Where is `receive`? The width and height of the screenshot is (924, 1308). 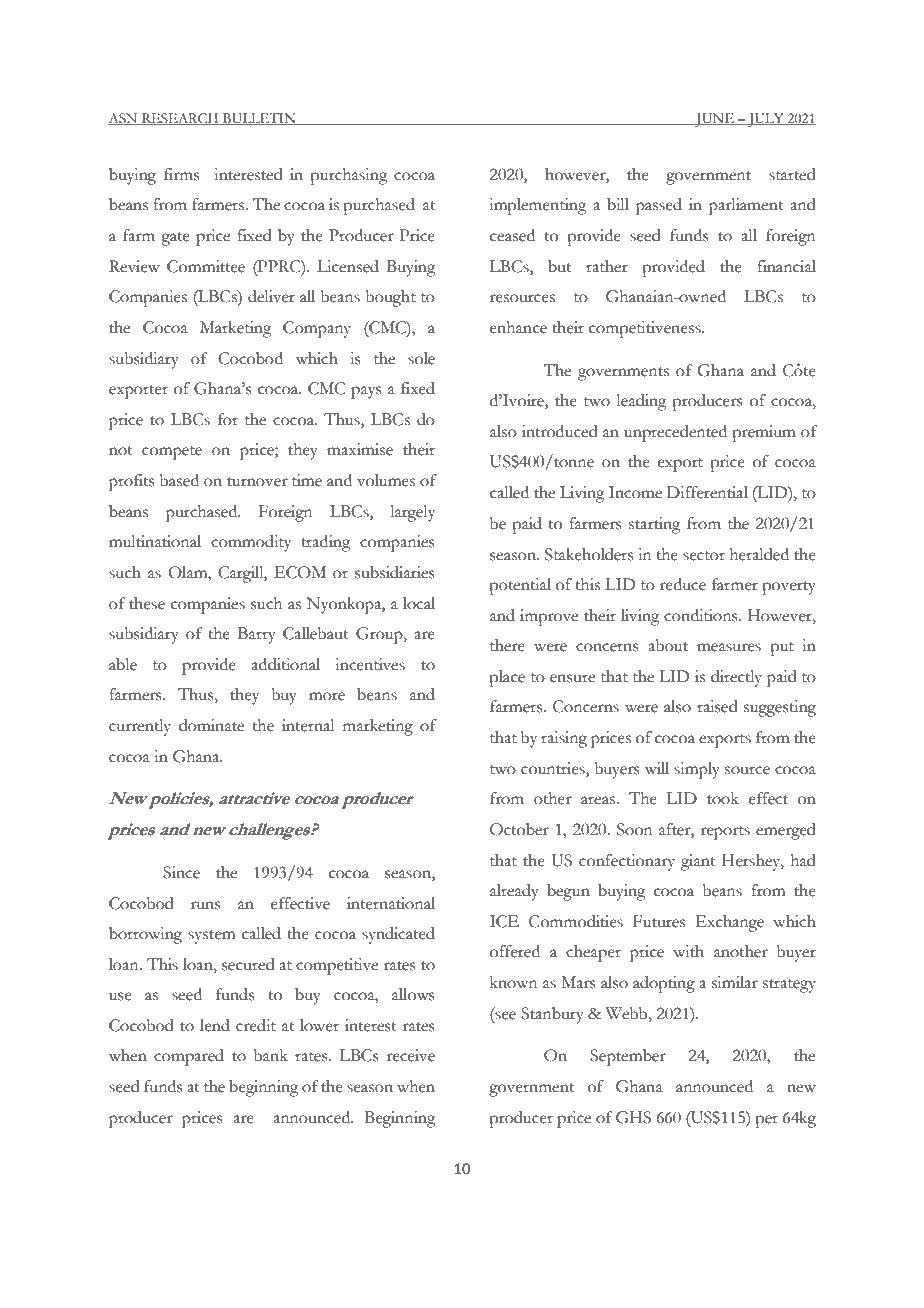
receive is located at coordinates (411, 1055).
